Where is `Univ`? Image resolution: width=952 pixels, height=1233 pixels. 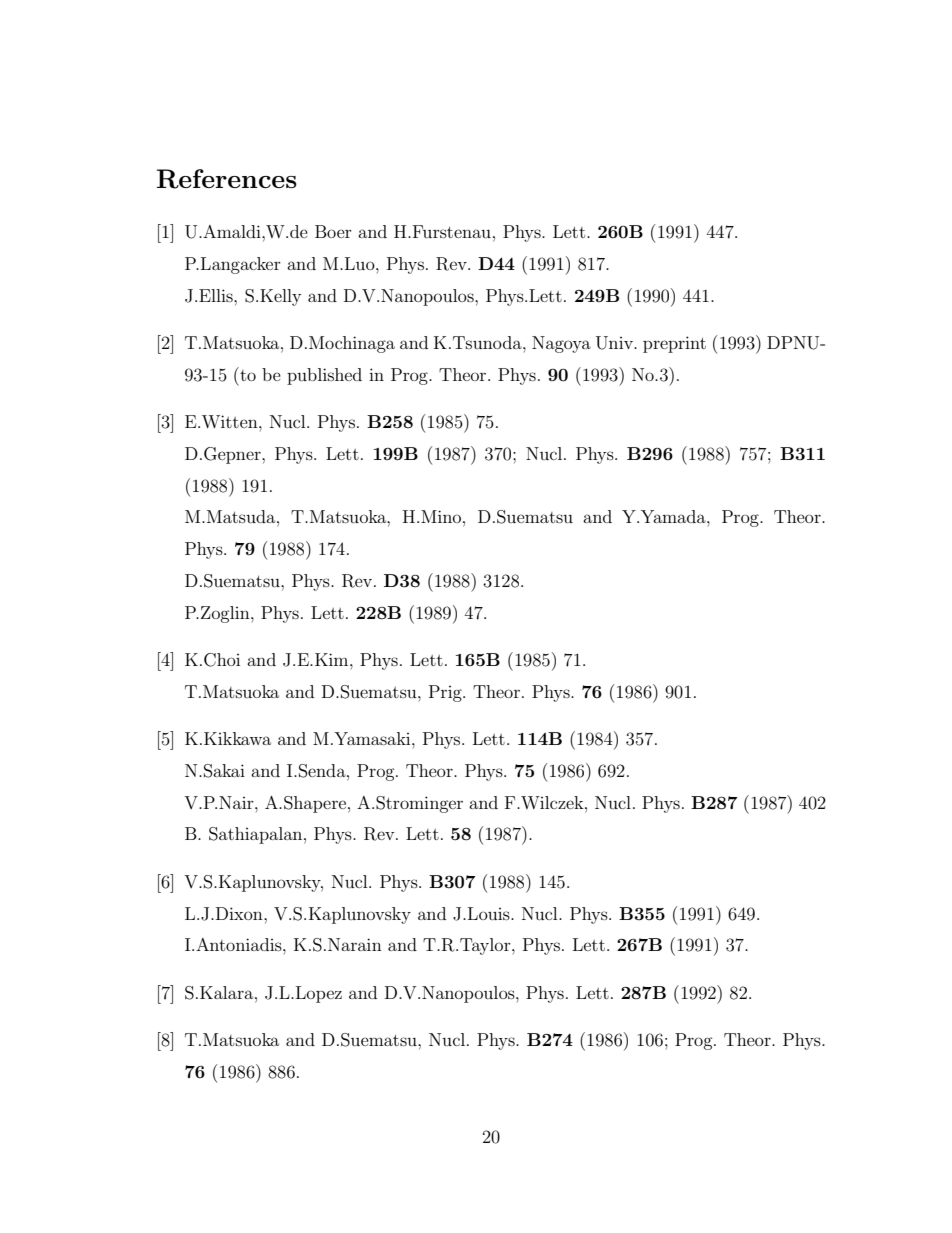
Univ is located at coordinates (615, 343).
